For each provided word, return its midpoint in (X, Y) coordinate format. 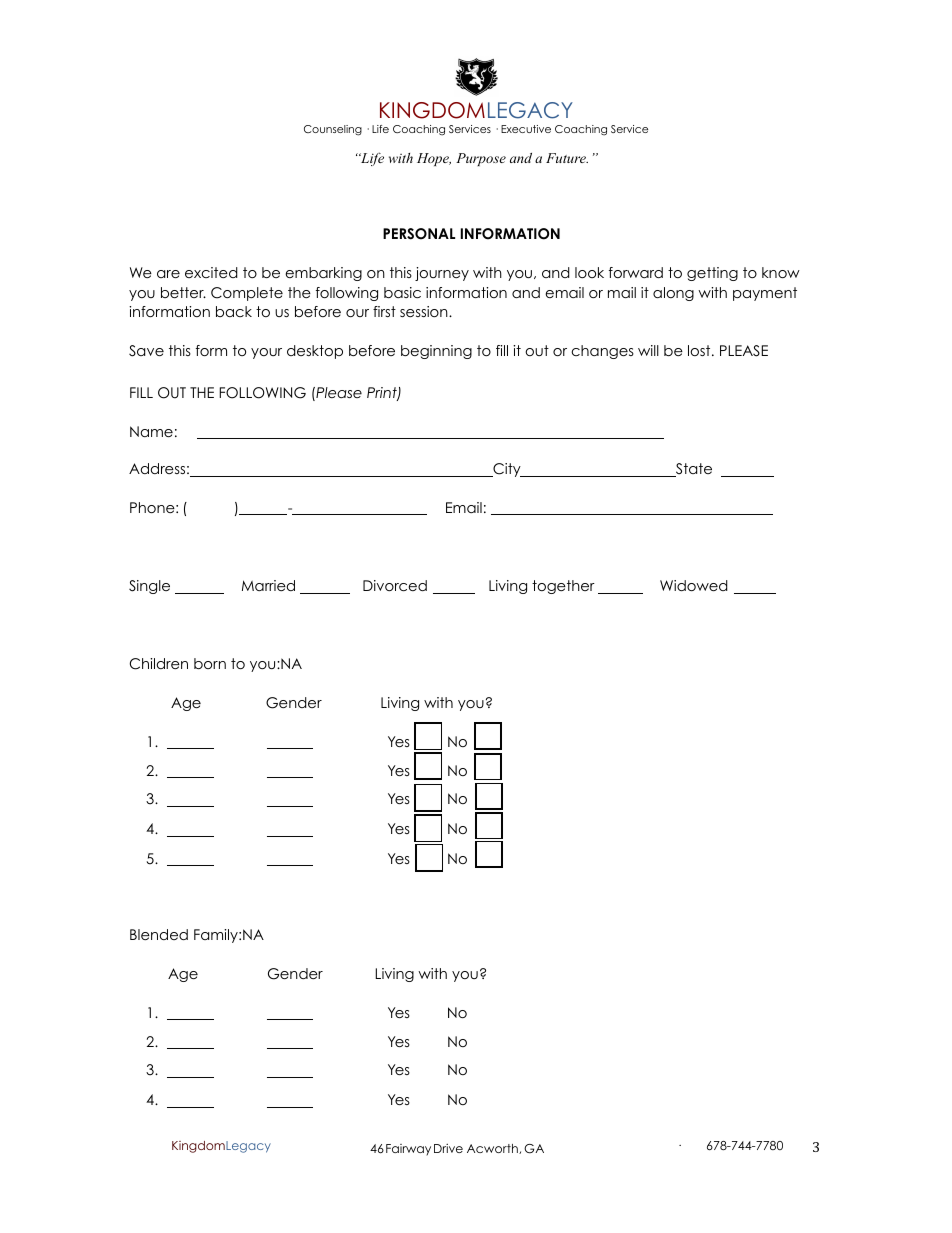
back (234, 311)
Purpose (481, 159)
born (210, 663)
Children (159, 664)
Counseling (333, 130)
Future (567, 158)
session (425, 311)
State (693, 470)
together (563, 587)
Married (268, 585)
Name (151, 431)
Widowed (694, 585)
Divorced (395, 585)
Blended (159, 934)
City (507, 470)
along (673, 294)
